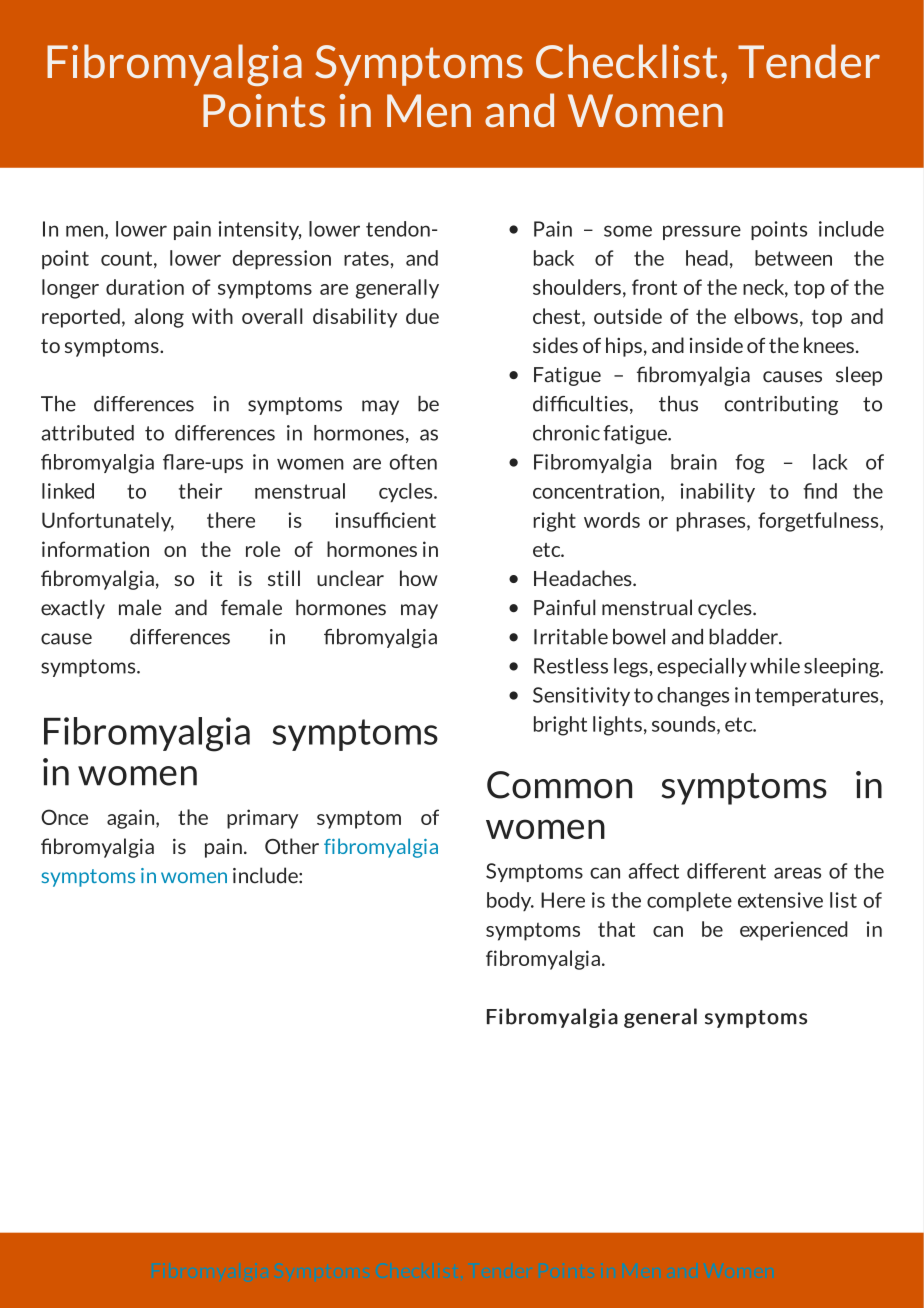 Image resolution: width=924 pixels, height=1308 pixels. Describe the element at coordinates (693, 697) in the image. I see `changes` at that location.
